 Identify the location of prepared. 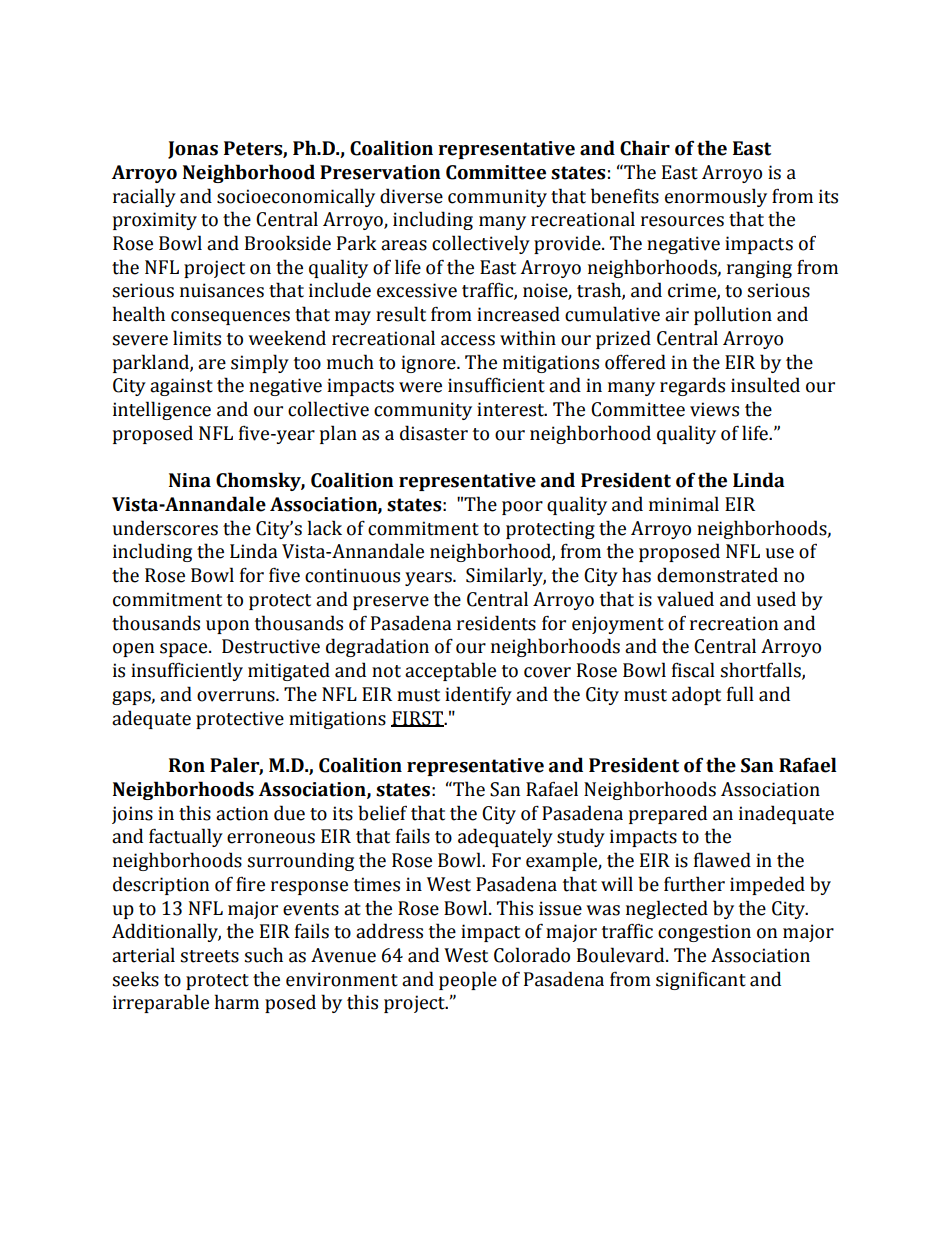
(668, 814).
